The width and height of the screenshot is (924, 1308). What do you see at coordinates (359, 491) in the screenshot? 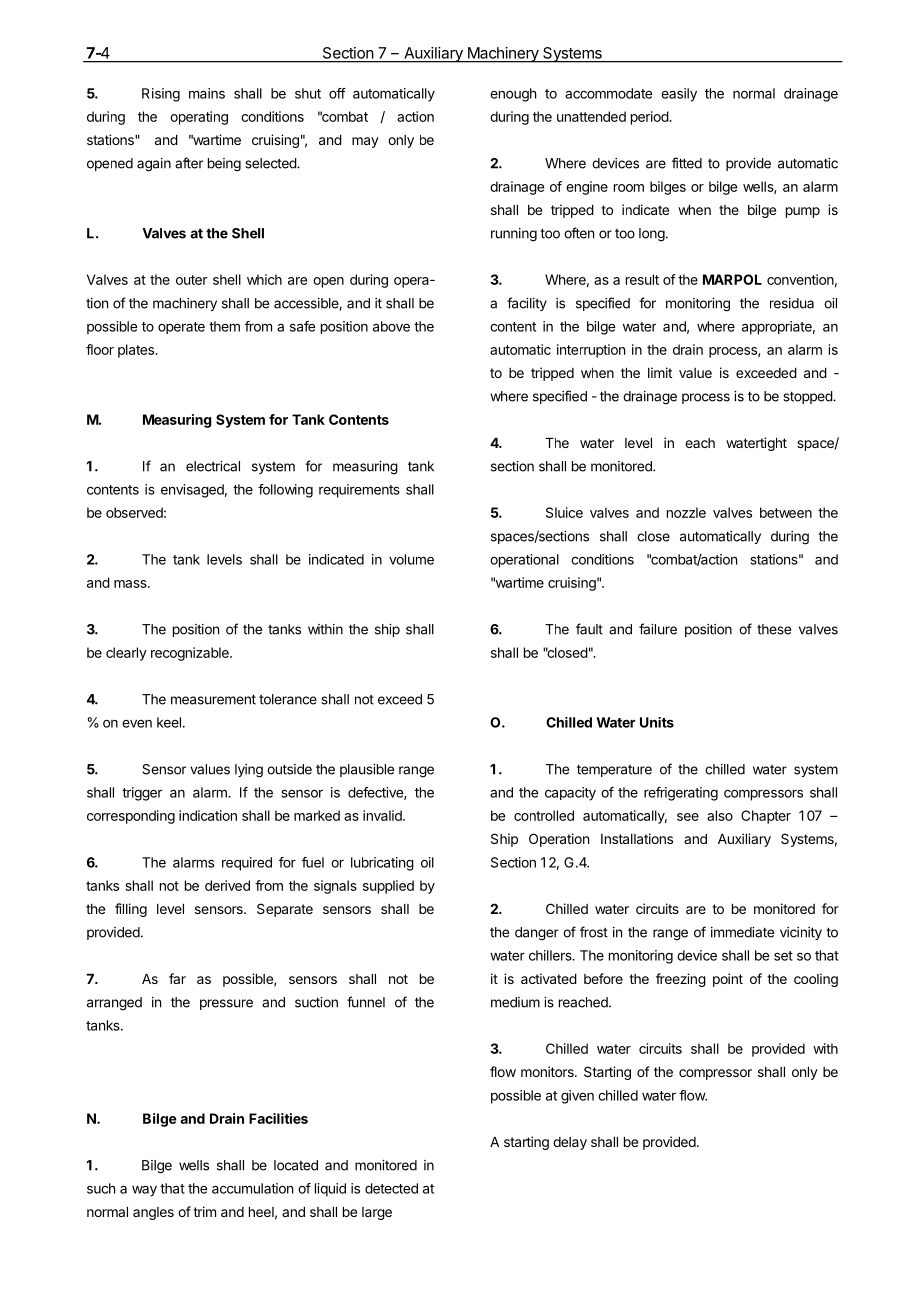
I see `requirements` at bounding box center [359, 491].
